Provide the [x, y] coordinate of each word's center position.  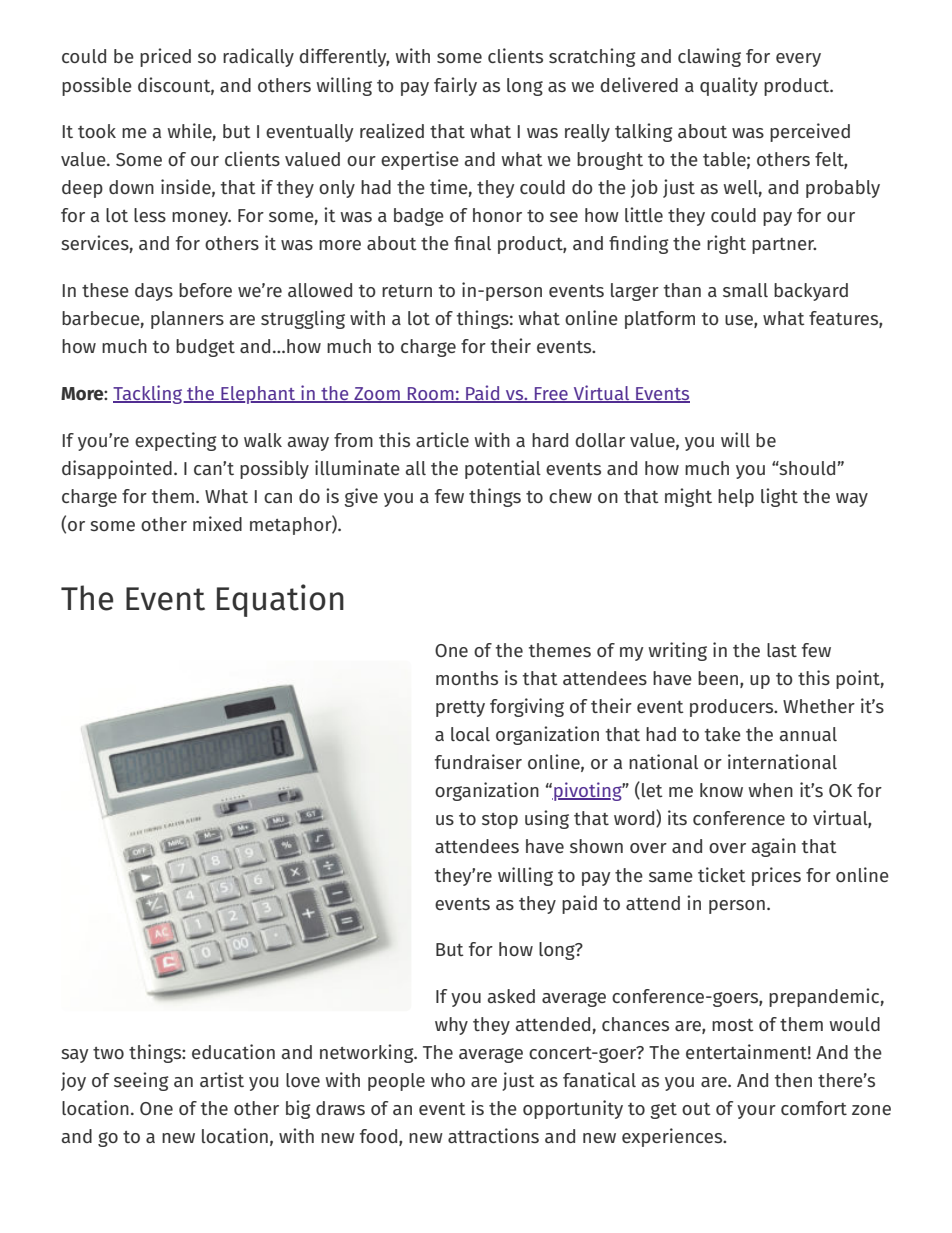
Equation [280, 600]
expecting [176, 441]
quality [729, 86]
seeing [141, 1081]
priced [165, 57]
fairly [455, 86]
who [448, 1080]
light [779, 497]
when [770, 790]
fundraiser [478, 761]
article [442, 439]
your [756, 1112]
